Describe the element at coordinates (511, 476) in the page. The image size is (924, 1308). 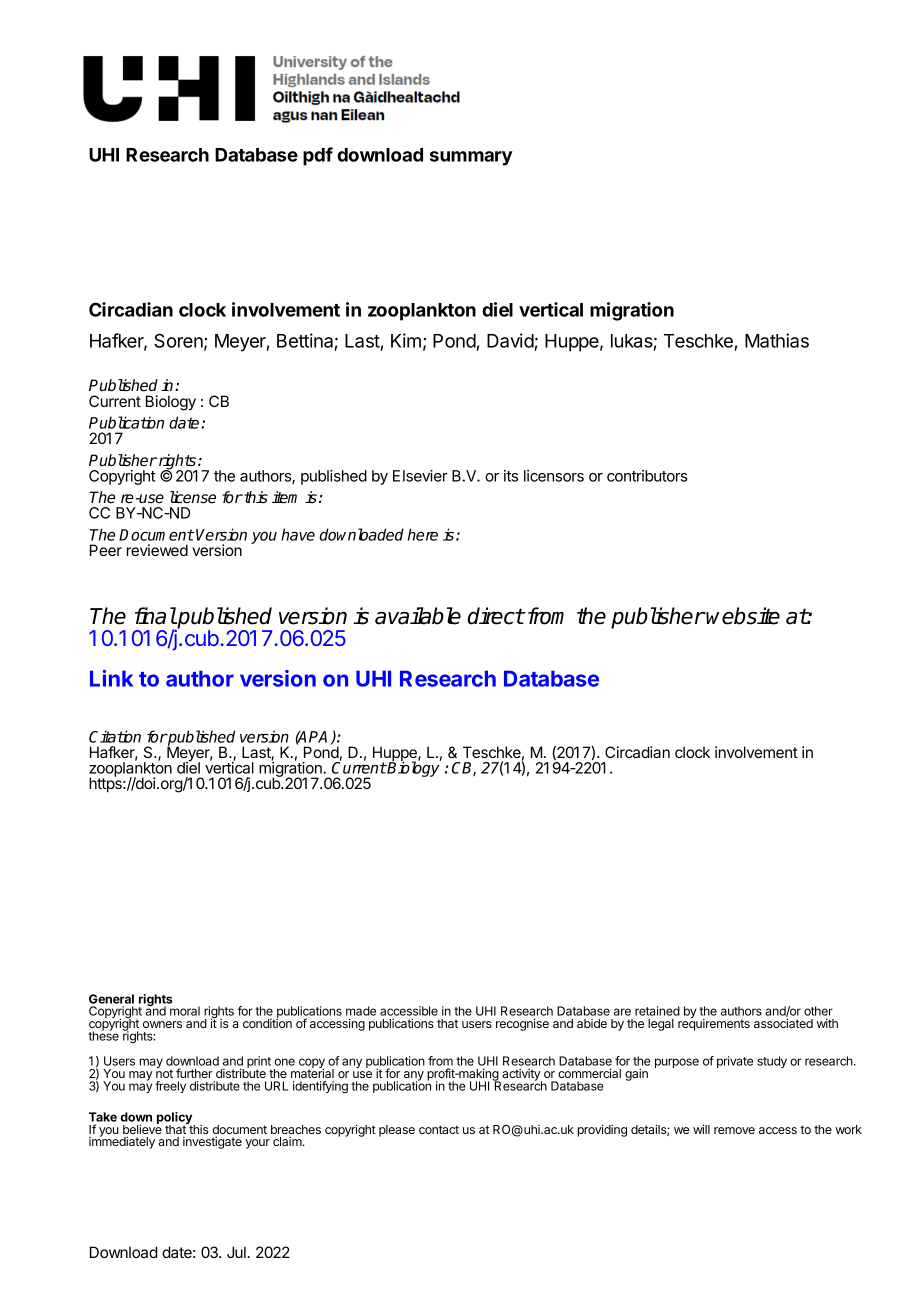
I see `its` at that location.
